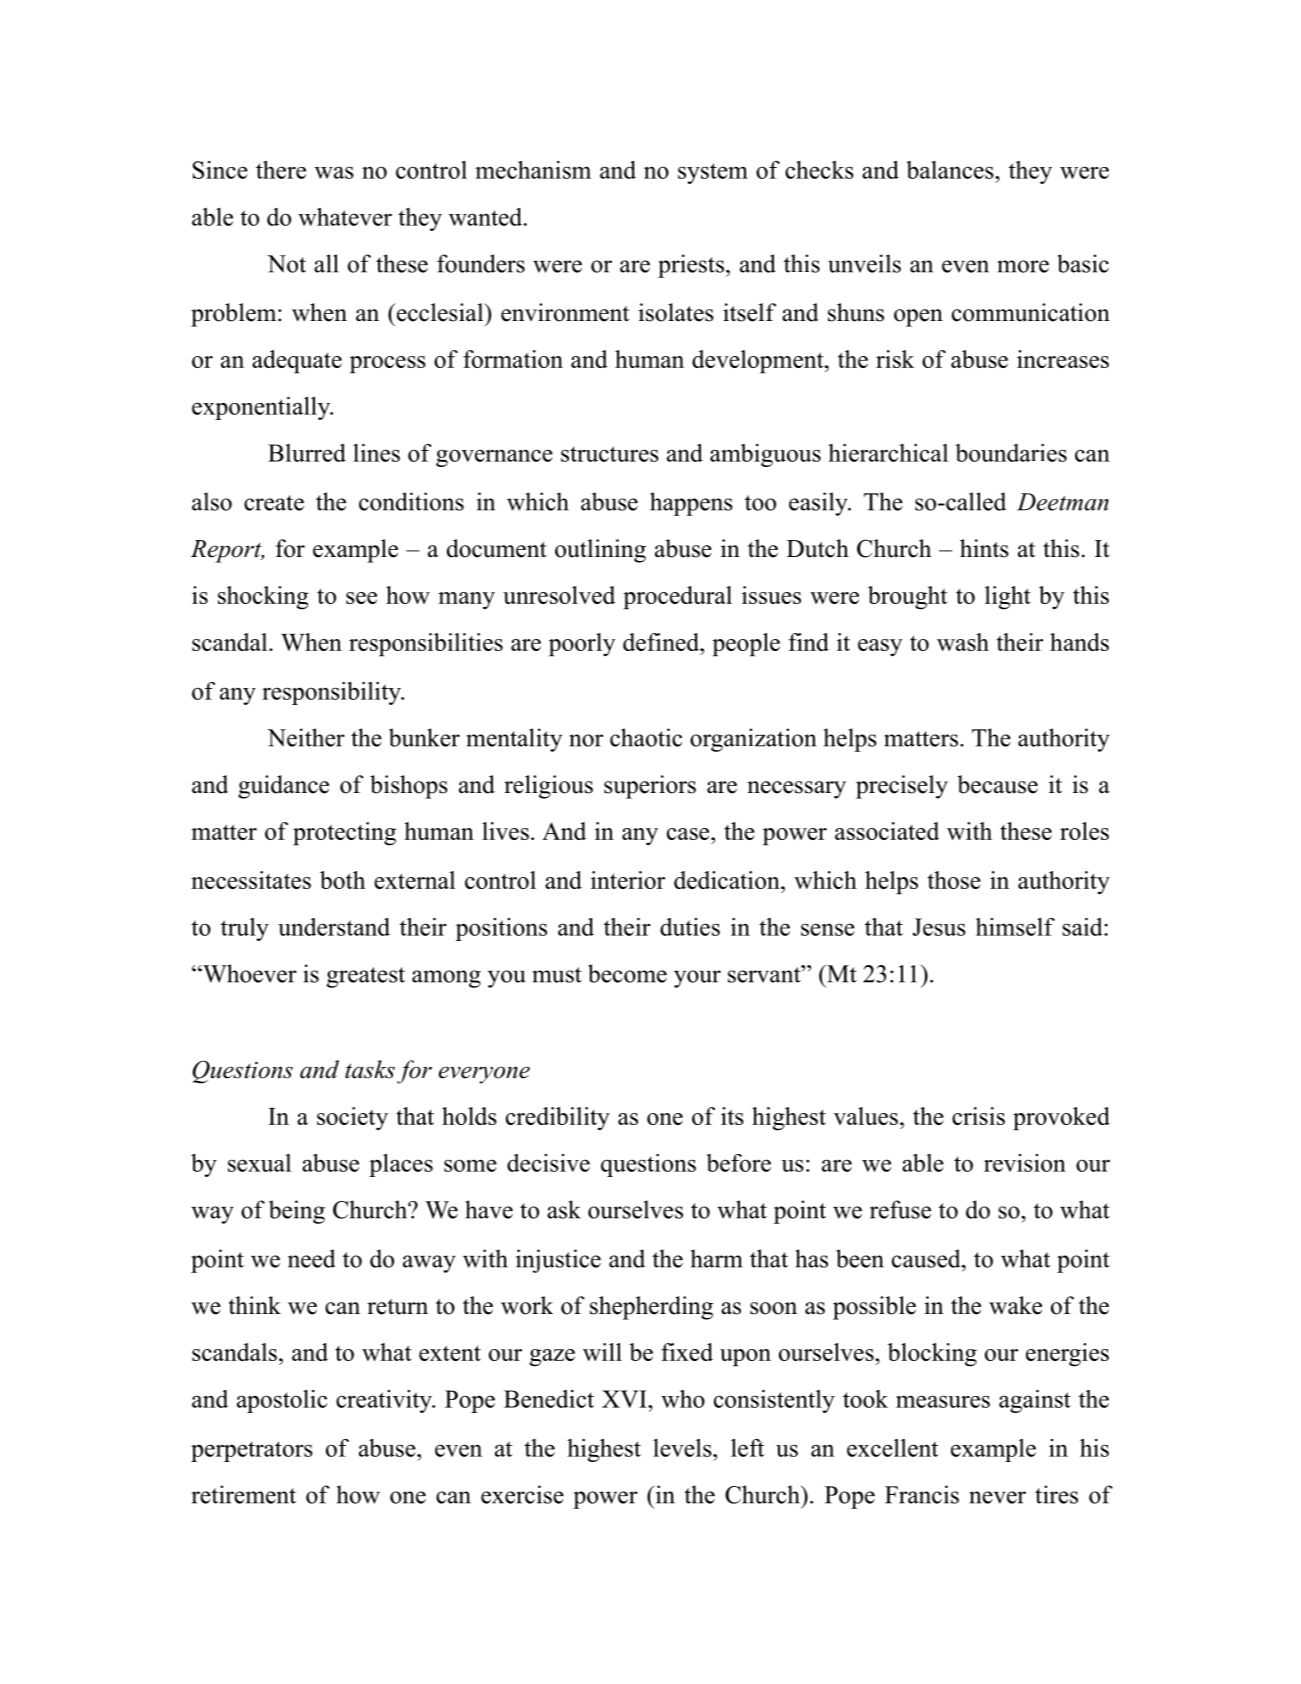 The height and width of the screenshot is (1684, 1301). Describe the element at coordinates (252, 1451) in the screenshot. I see `perpetrators` at that location.
